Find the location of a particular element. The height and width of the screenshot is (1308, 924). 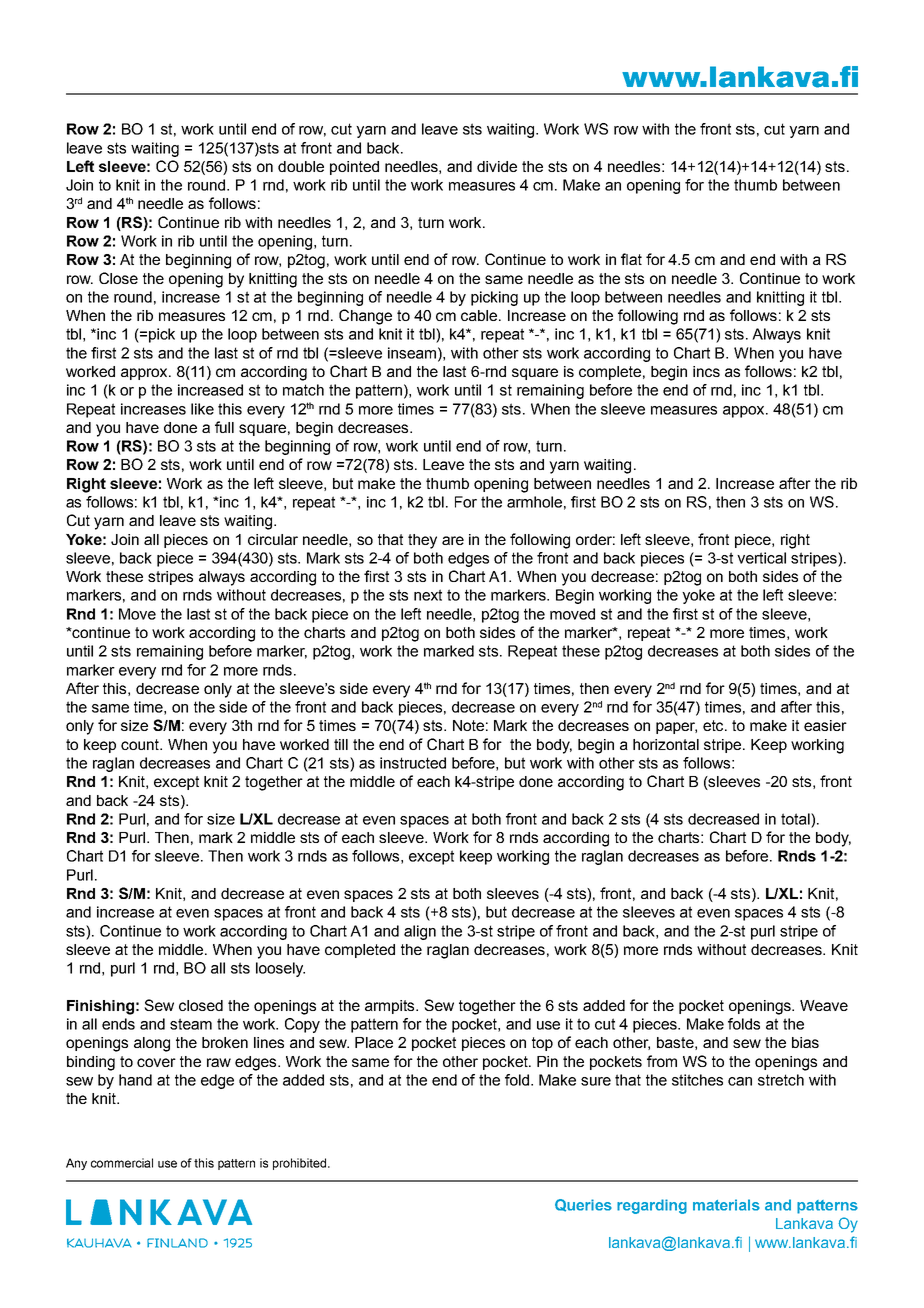

Queries is located at coordinates (583, 1205).
